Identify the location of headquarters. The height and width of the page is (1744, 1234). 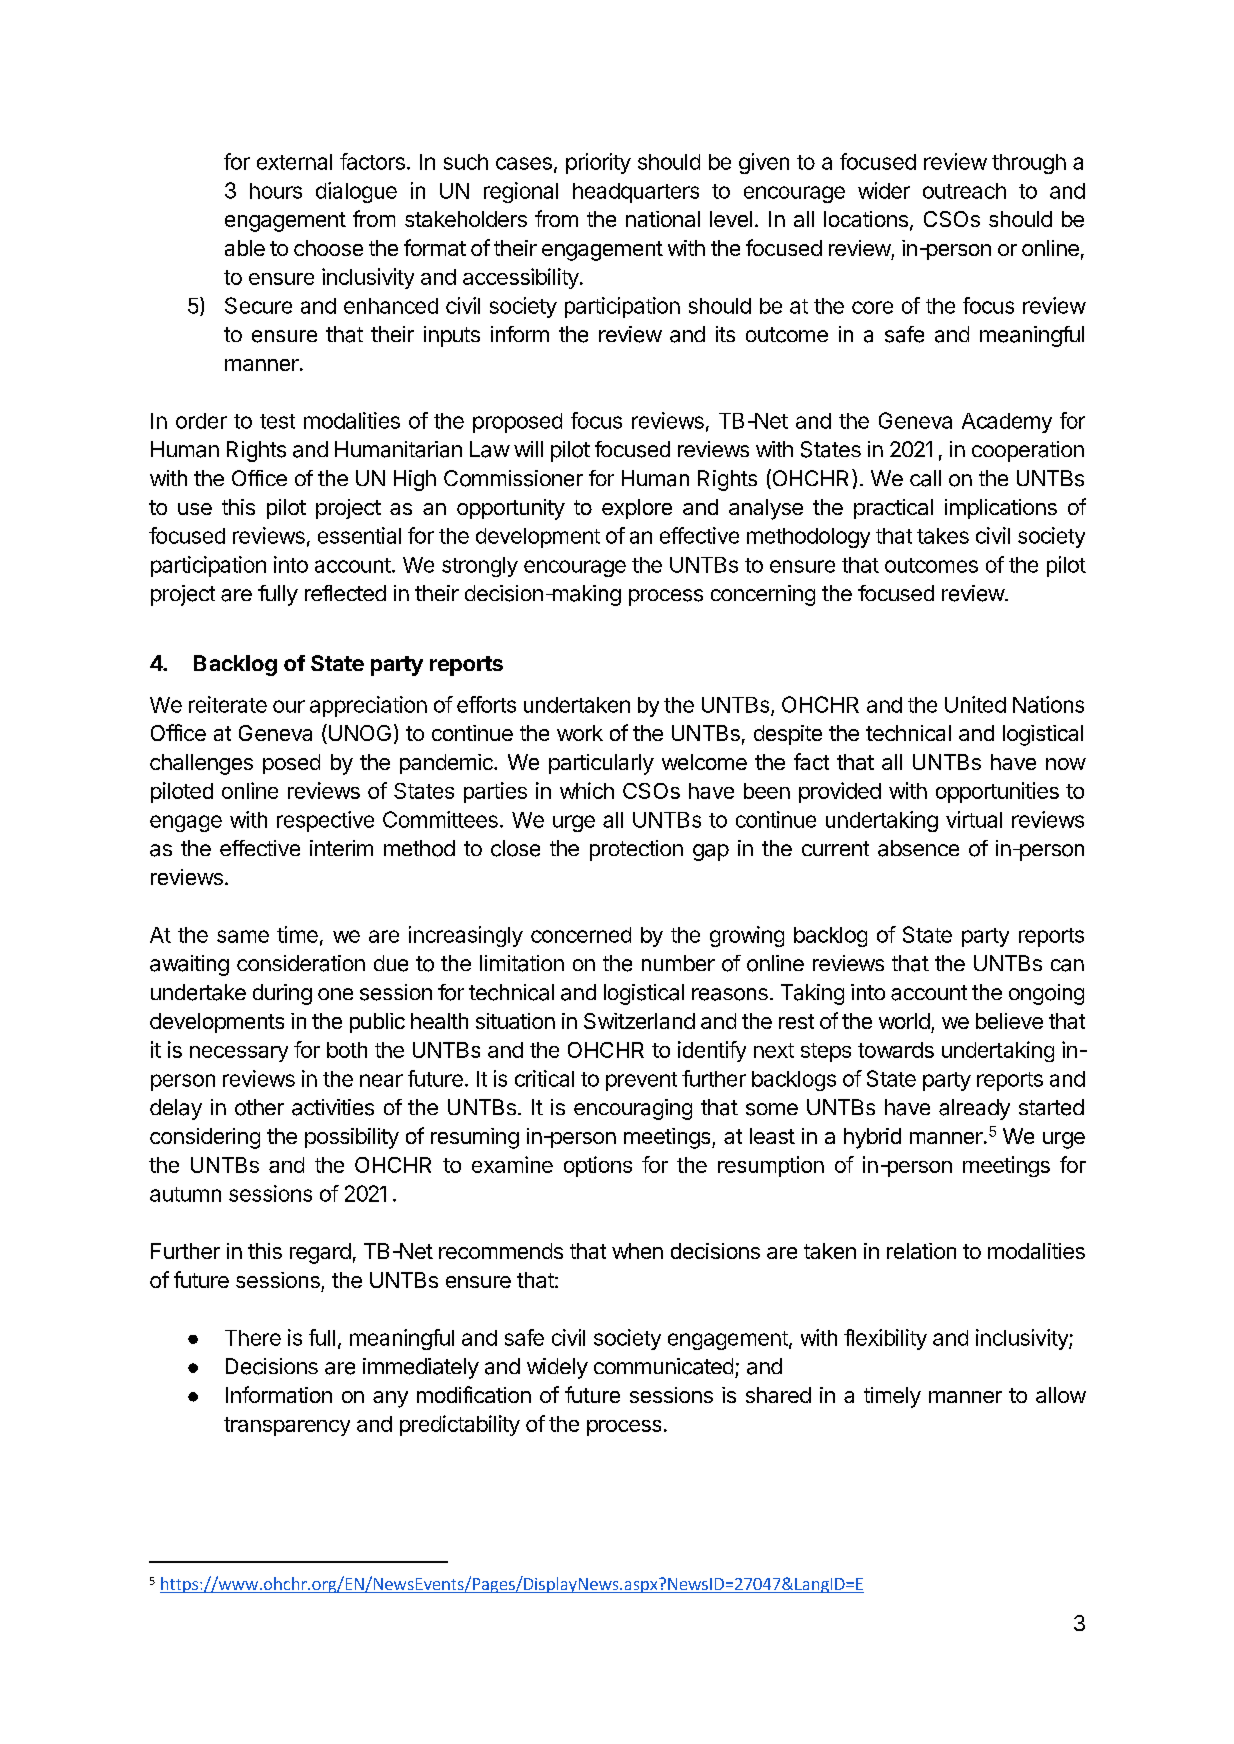
(636, 193).
